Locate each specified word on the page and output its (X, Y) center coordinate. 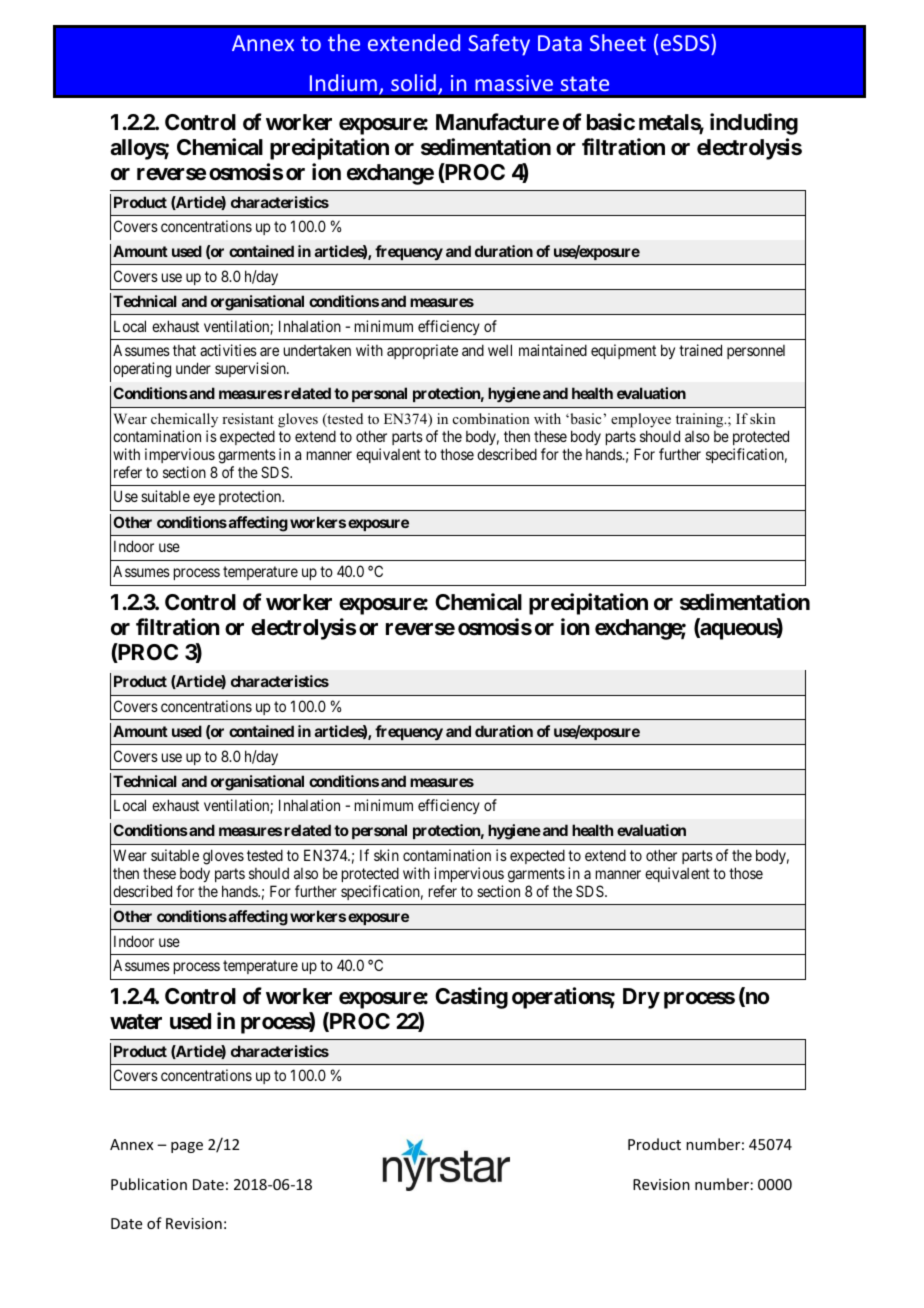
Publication (149, 1184)
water (136, 1022)
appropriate (422, 351)
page (187, 1147)
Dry (641, 998)
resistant (248, 418)
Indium (343, 82)
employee (641, 420)
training (701, 420)
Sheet (618, 42)
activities (228, 350)
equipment (623, 351)
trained (700, 350)
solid (413, 82)
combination (491, 418)
